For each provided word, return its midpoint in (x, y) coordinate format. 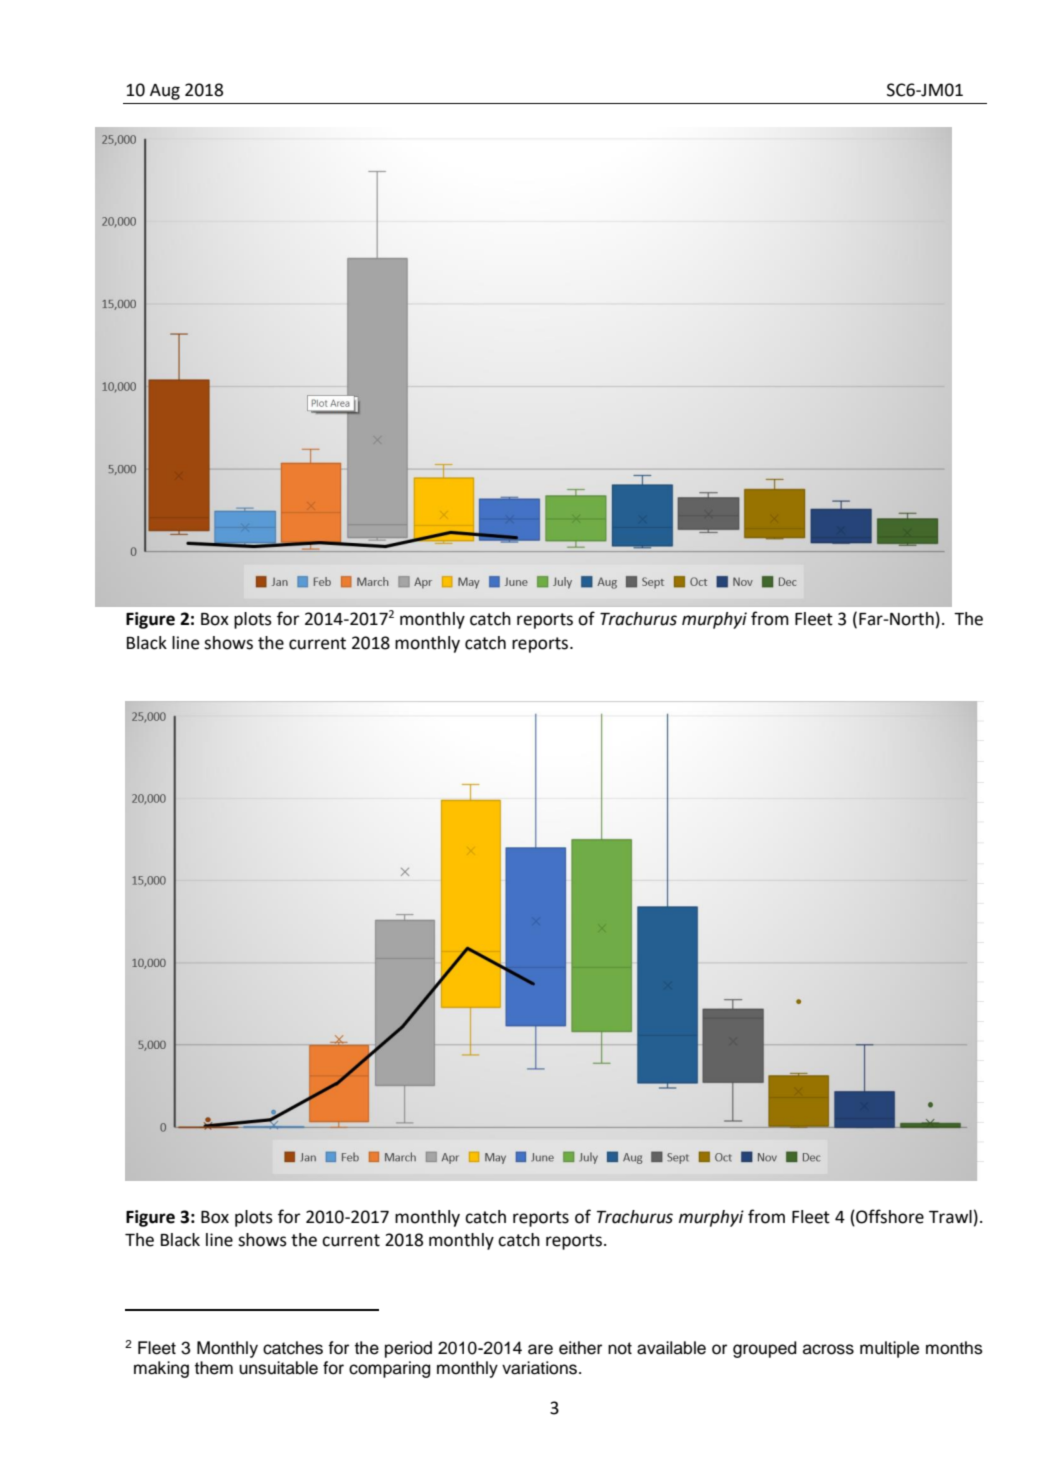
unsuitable (278, 1368)
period (408, 1349)
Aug (165, 92)
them (214, 1368)
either (580, 1348)
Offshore (889, 1216)
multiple (889, 1349)
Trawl (950, 1217)
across (828, 1349)
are (540, 1349)
